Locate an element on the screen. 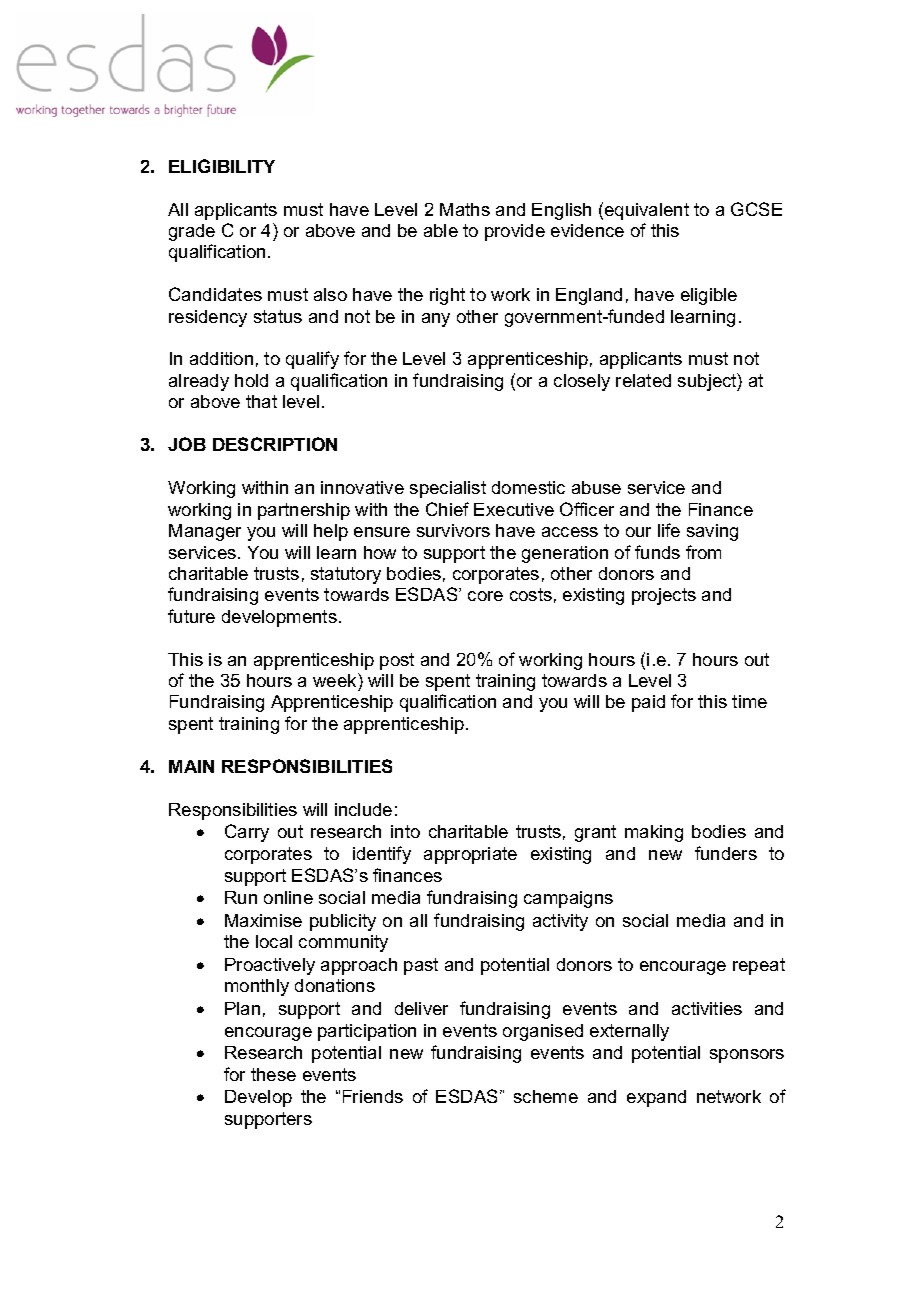 This screenshot has height=1308, width=924. ELIGIBILITY is located at coordinates (222, 166).
